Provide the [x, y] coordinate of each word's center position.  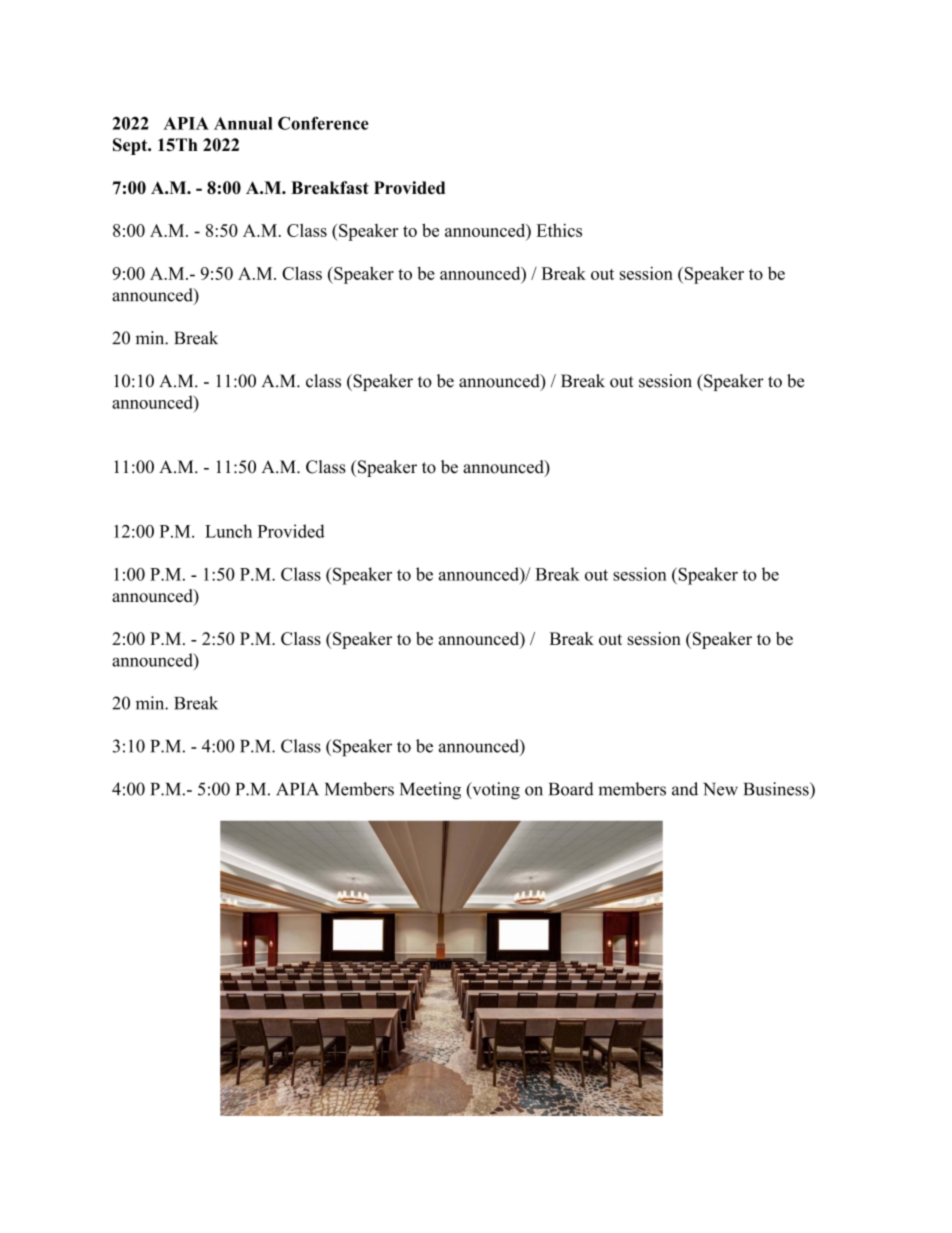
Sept [131, 146]
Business [777, 789]
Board [571, 789]
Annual [243, 123]
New [720, 789]
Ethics [559, 230]
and [685, 789]
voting [495, 791]
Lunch [228, 531]
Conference [323, 123]
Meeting [430, 791]
